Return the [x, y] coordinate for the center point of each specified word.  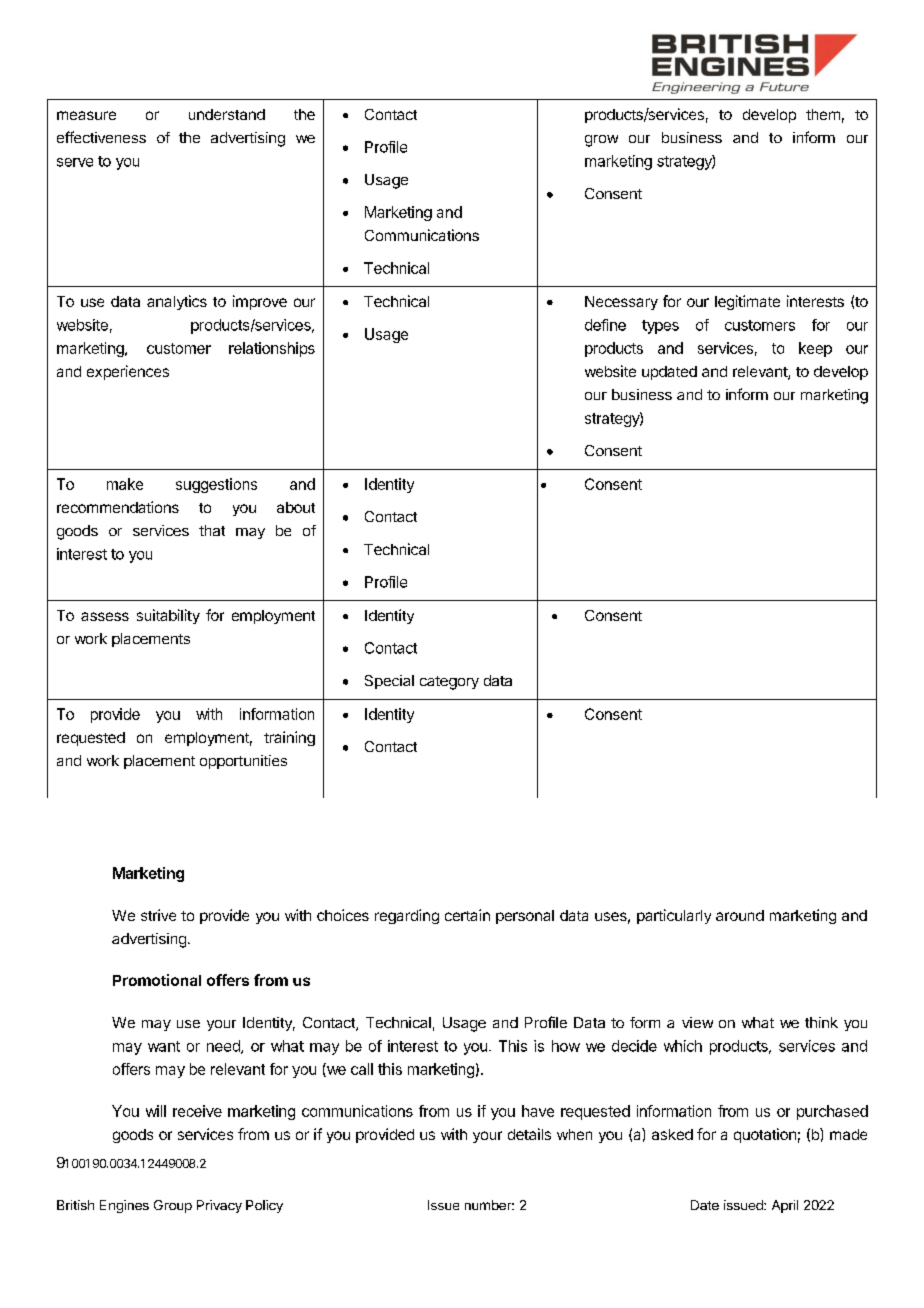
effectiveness [101, 137]
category [449, 683]
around [740, 915]
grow [601, 141]
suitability [168, 616]
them [823, 114]
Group [173, 1206]
